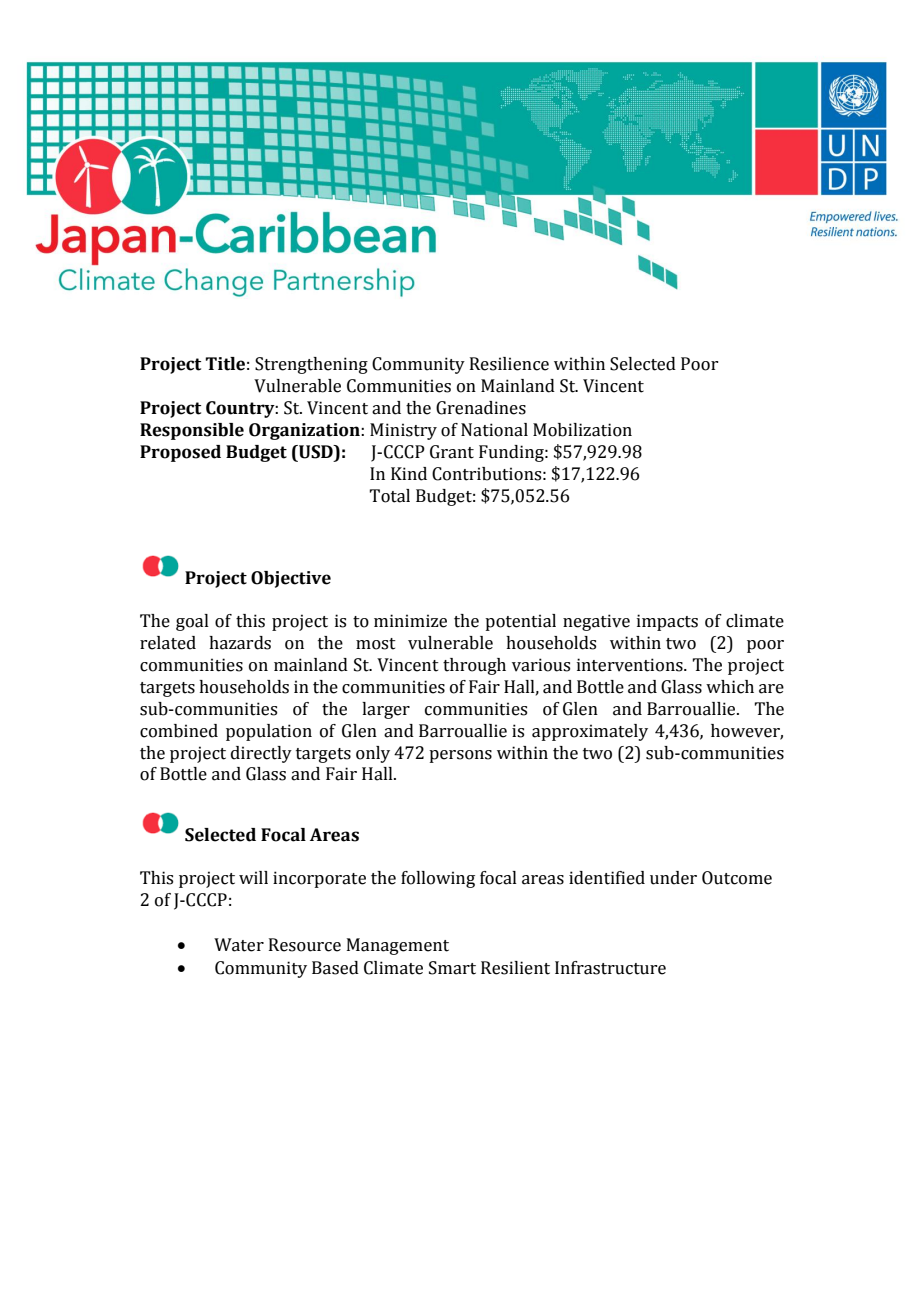 The image size is (924, 1309). I want to click on Smart, so click(452, 968).
